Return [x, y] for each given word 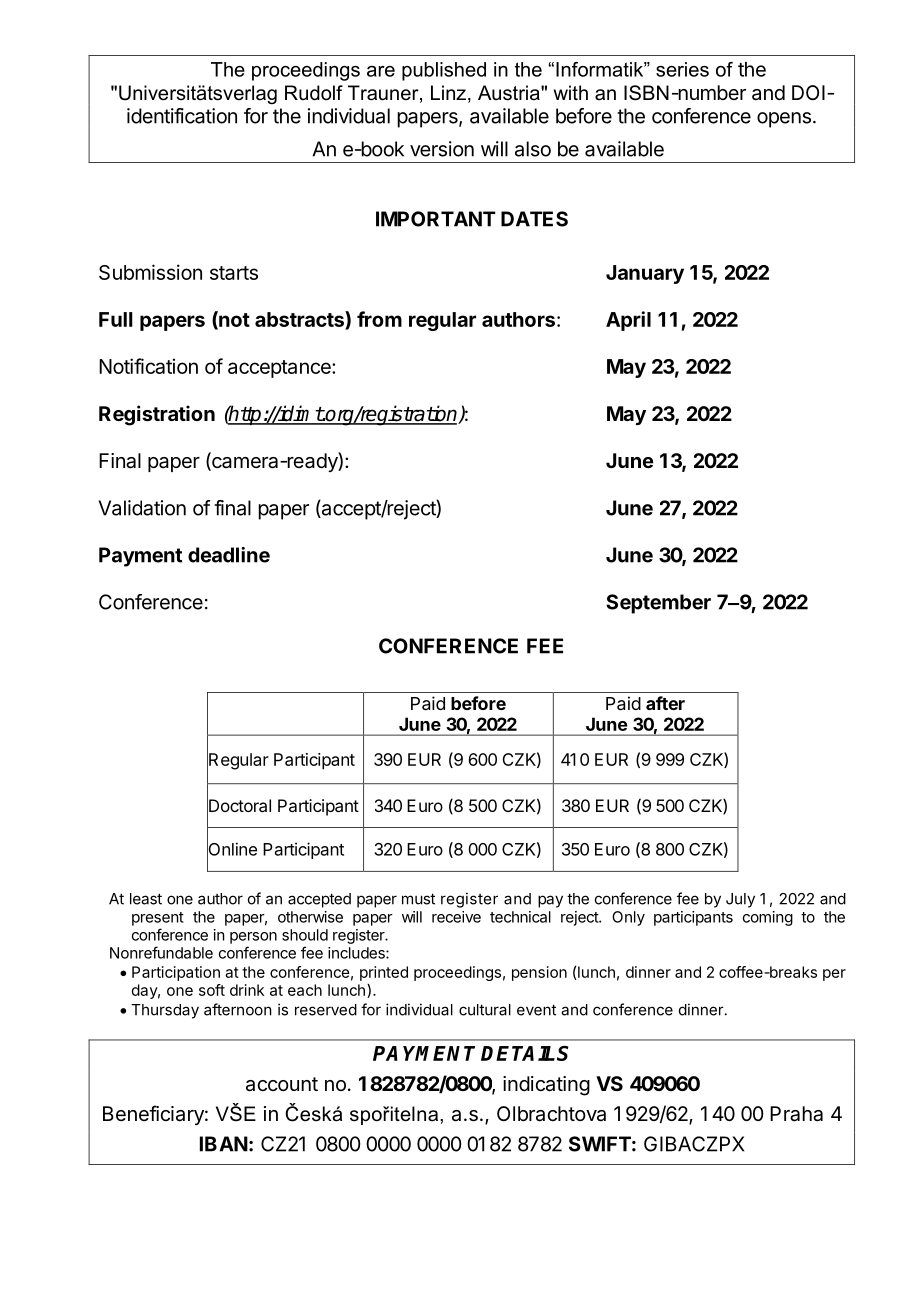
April [628, 321]
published [444, 71]
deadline [229, 555]
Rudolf [314, 93]
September [658, 604]
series [682, 69]
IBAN [224, 1144]
